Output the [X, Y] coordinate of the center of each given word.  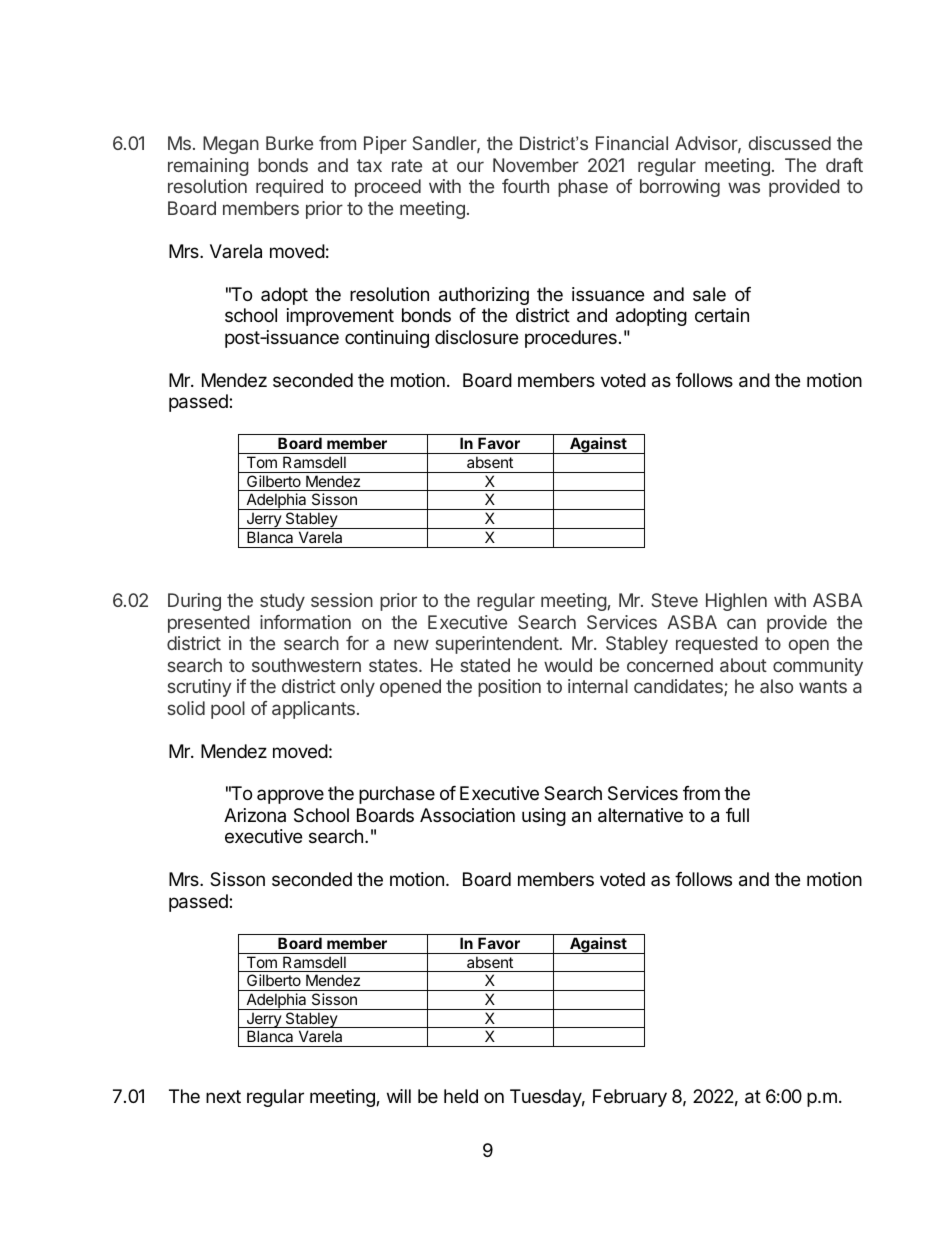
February [630, 1098]
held [461, 1096]
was [744, 187]
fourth [525, 186]
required [289, 188]
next [223, 1096]
